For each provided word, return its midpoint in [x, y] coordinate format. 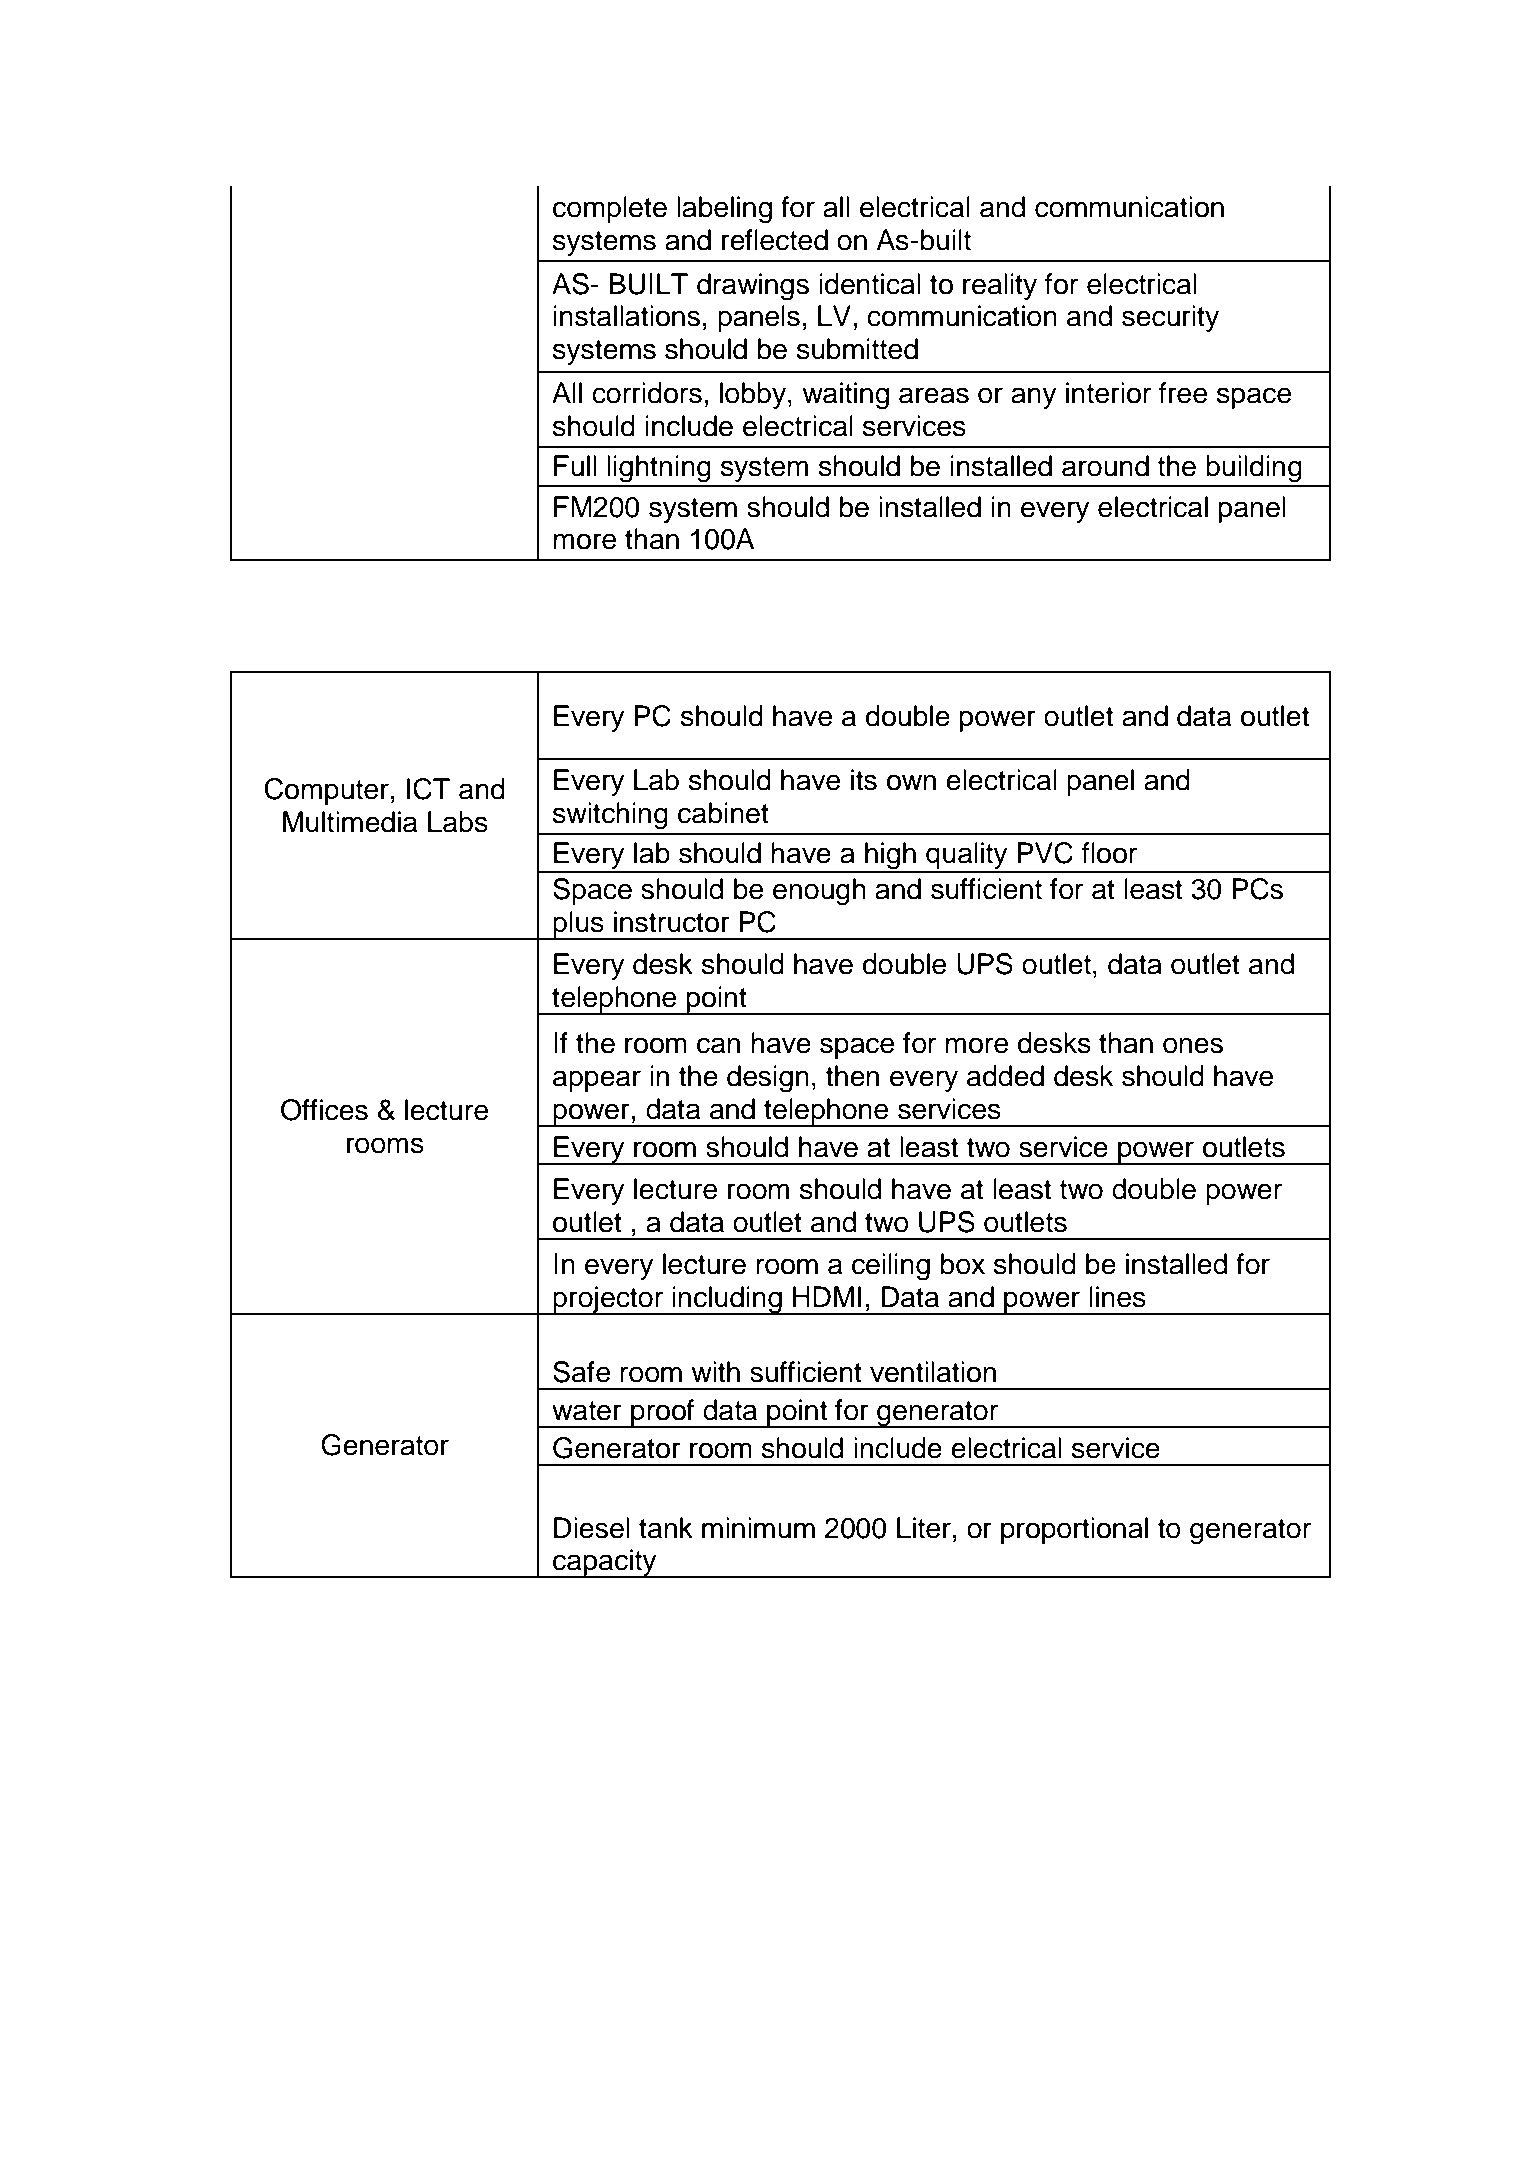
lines [1117, 1297]
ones [1193, 1045]
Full [575, 466]
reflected [775, 240]
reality [1000, 286]
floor [1109, 853]
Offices [324, 1110]
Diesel [592, 1528]
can [718, 1045]
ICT [428, 789]
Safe [581, 1372]
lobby [754, 395]
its [864, 780]
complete [610, 209]
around [1105, 466]
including [727, 1300]
